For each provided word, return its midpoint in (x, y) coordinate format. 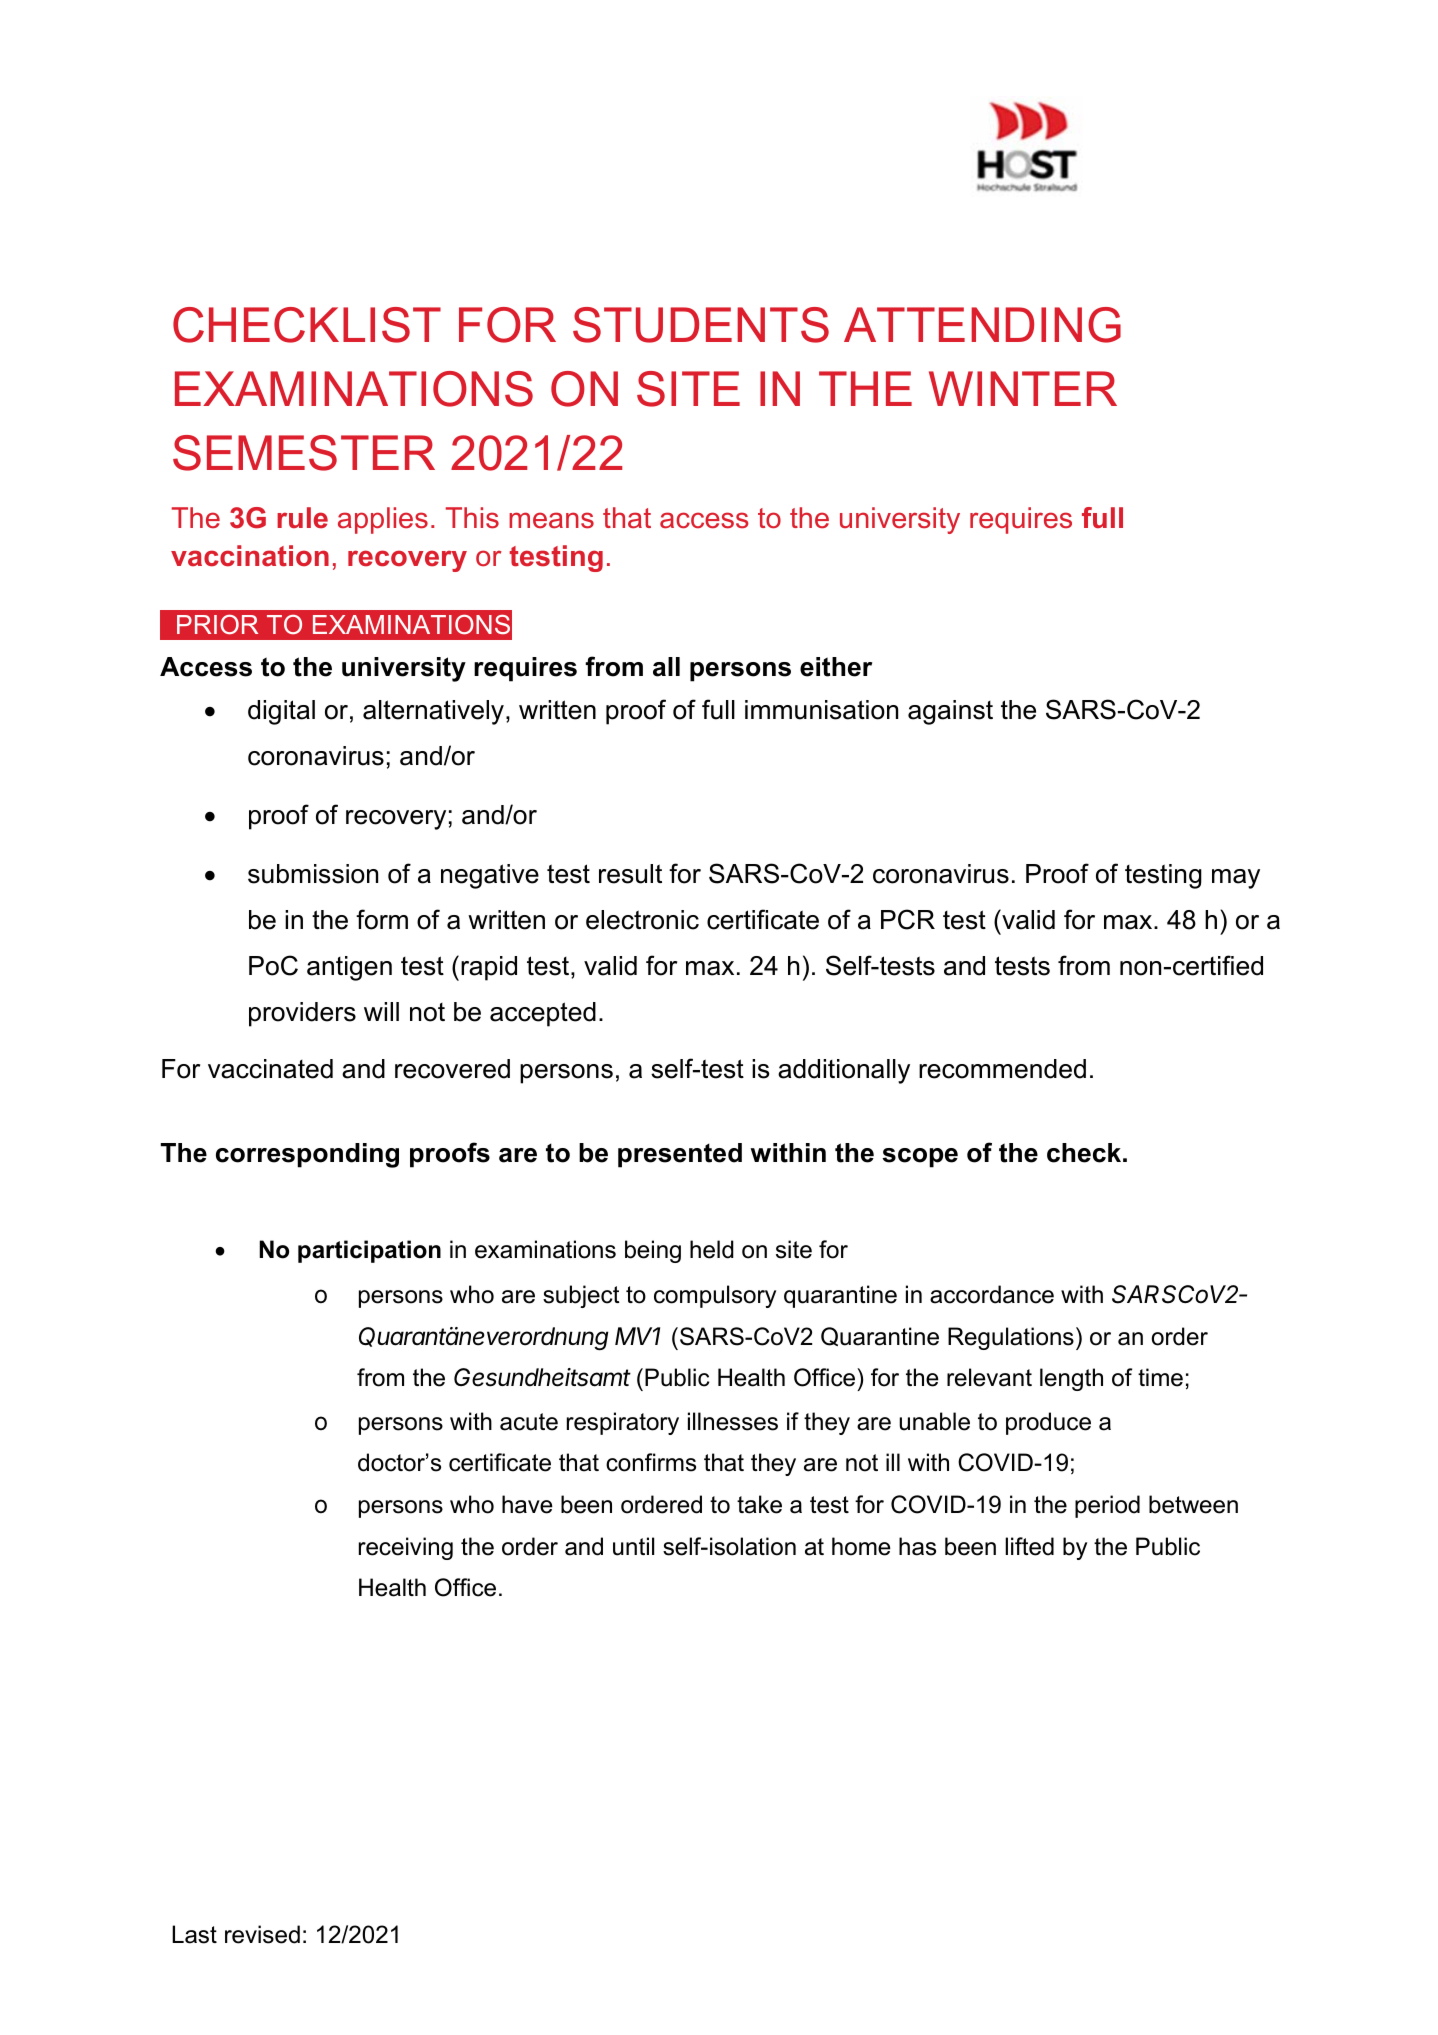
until (633, 1546)
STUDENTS (701, 325)
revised (262, 1934)
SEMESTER (304, 453)
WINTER (1023, 388)
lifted (1029, 1546)
